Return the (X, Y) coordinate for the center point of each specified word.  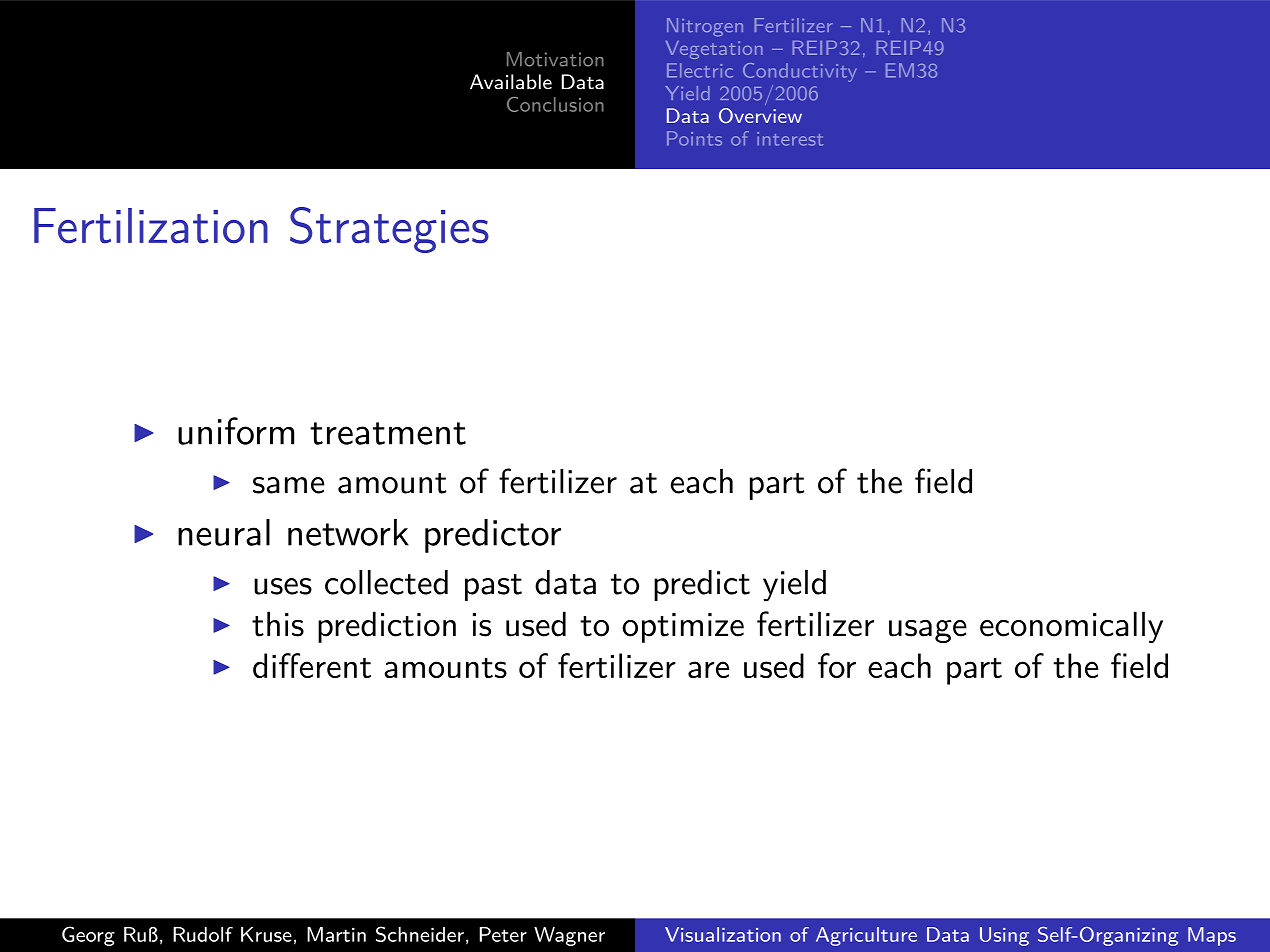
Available (511, 82)
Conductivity (800, 72)
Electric (700, 70)
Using (1004, 936)
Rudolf (203, 934)
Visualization (723, 934)
